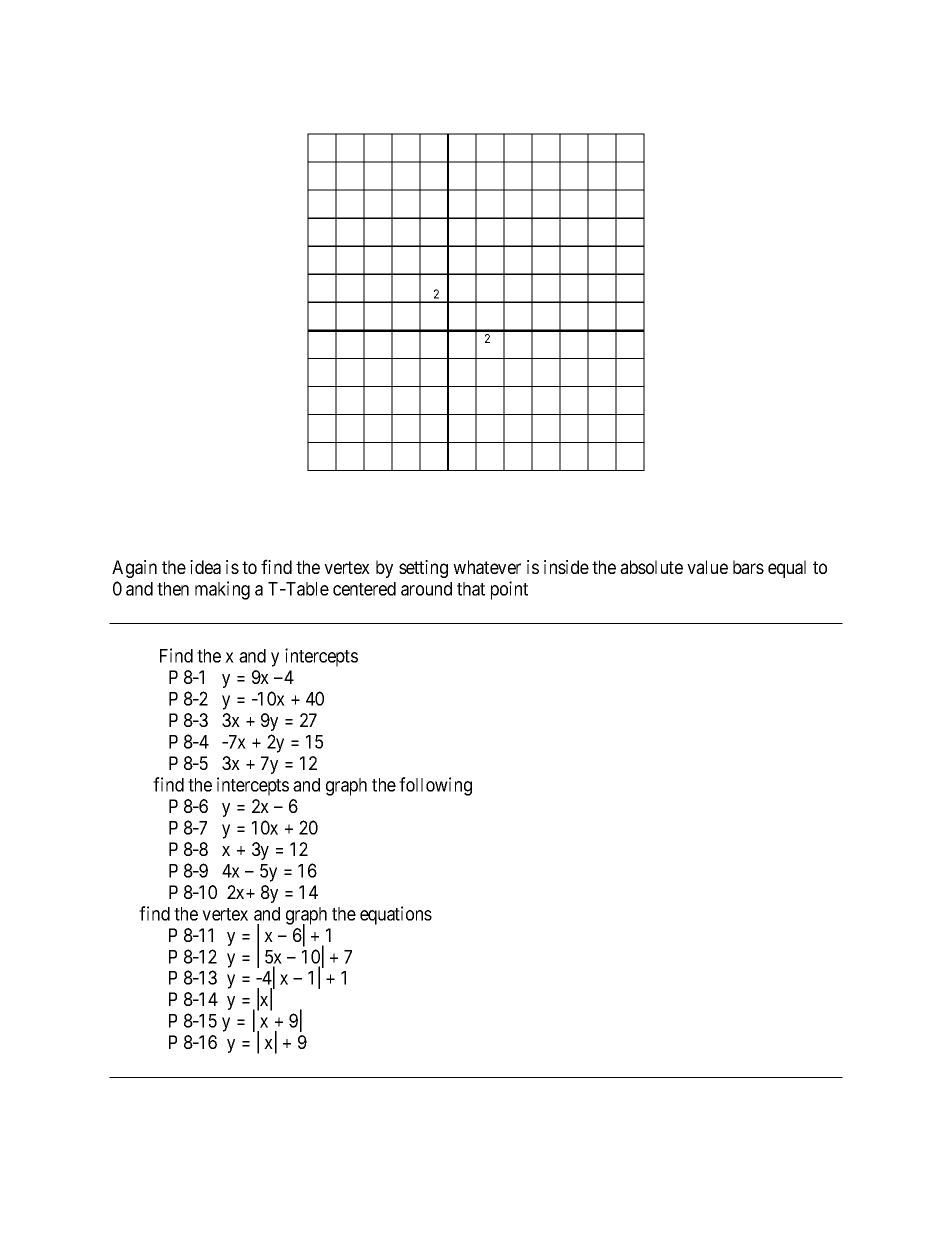  Describe the element at coordinates (173, 589) in the document. I see `then` at that location.
